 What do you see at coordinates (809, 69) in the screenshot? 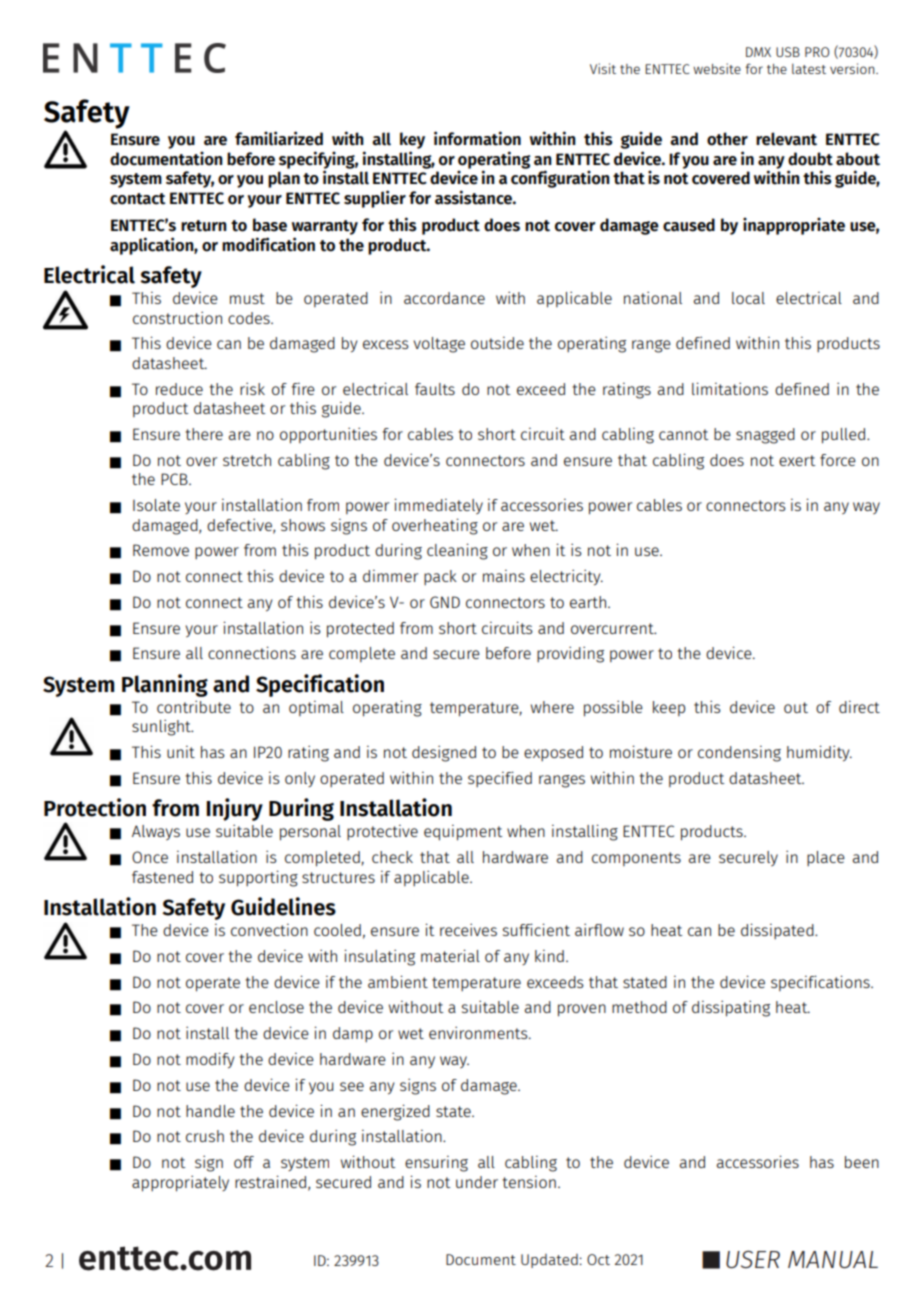
I see `latest` at bounding box center [809, 69].
